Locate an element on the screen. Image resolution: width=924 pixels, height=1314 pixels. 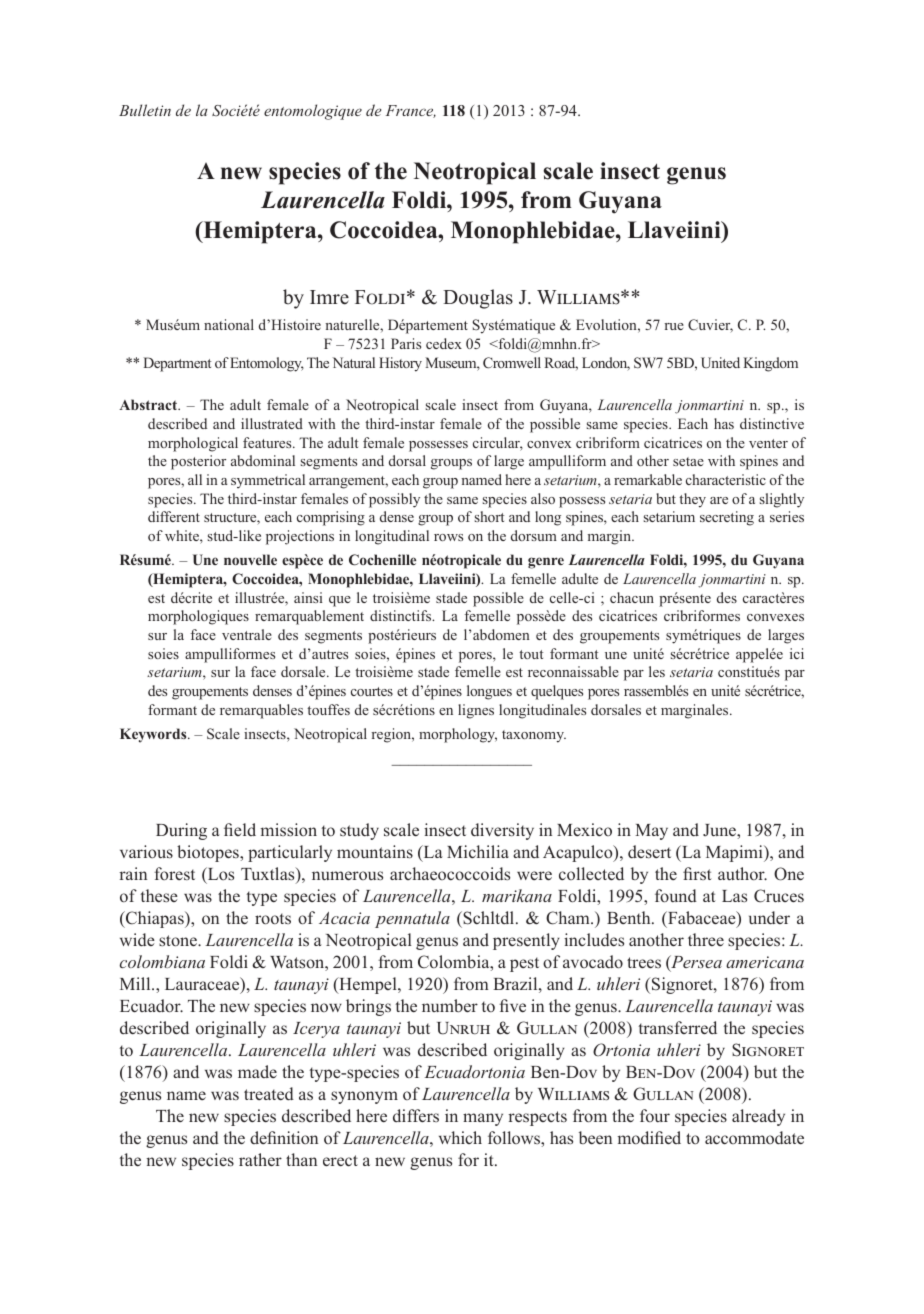
which is located at coordinates (460, 1137).
